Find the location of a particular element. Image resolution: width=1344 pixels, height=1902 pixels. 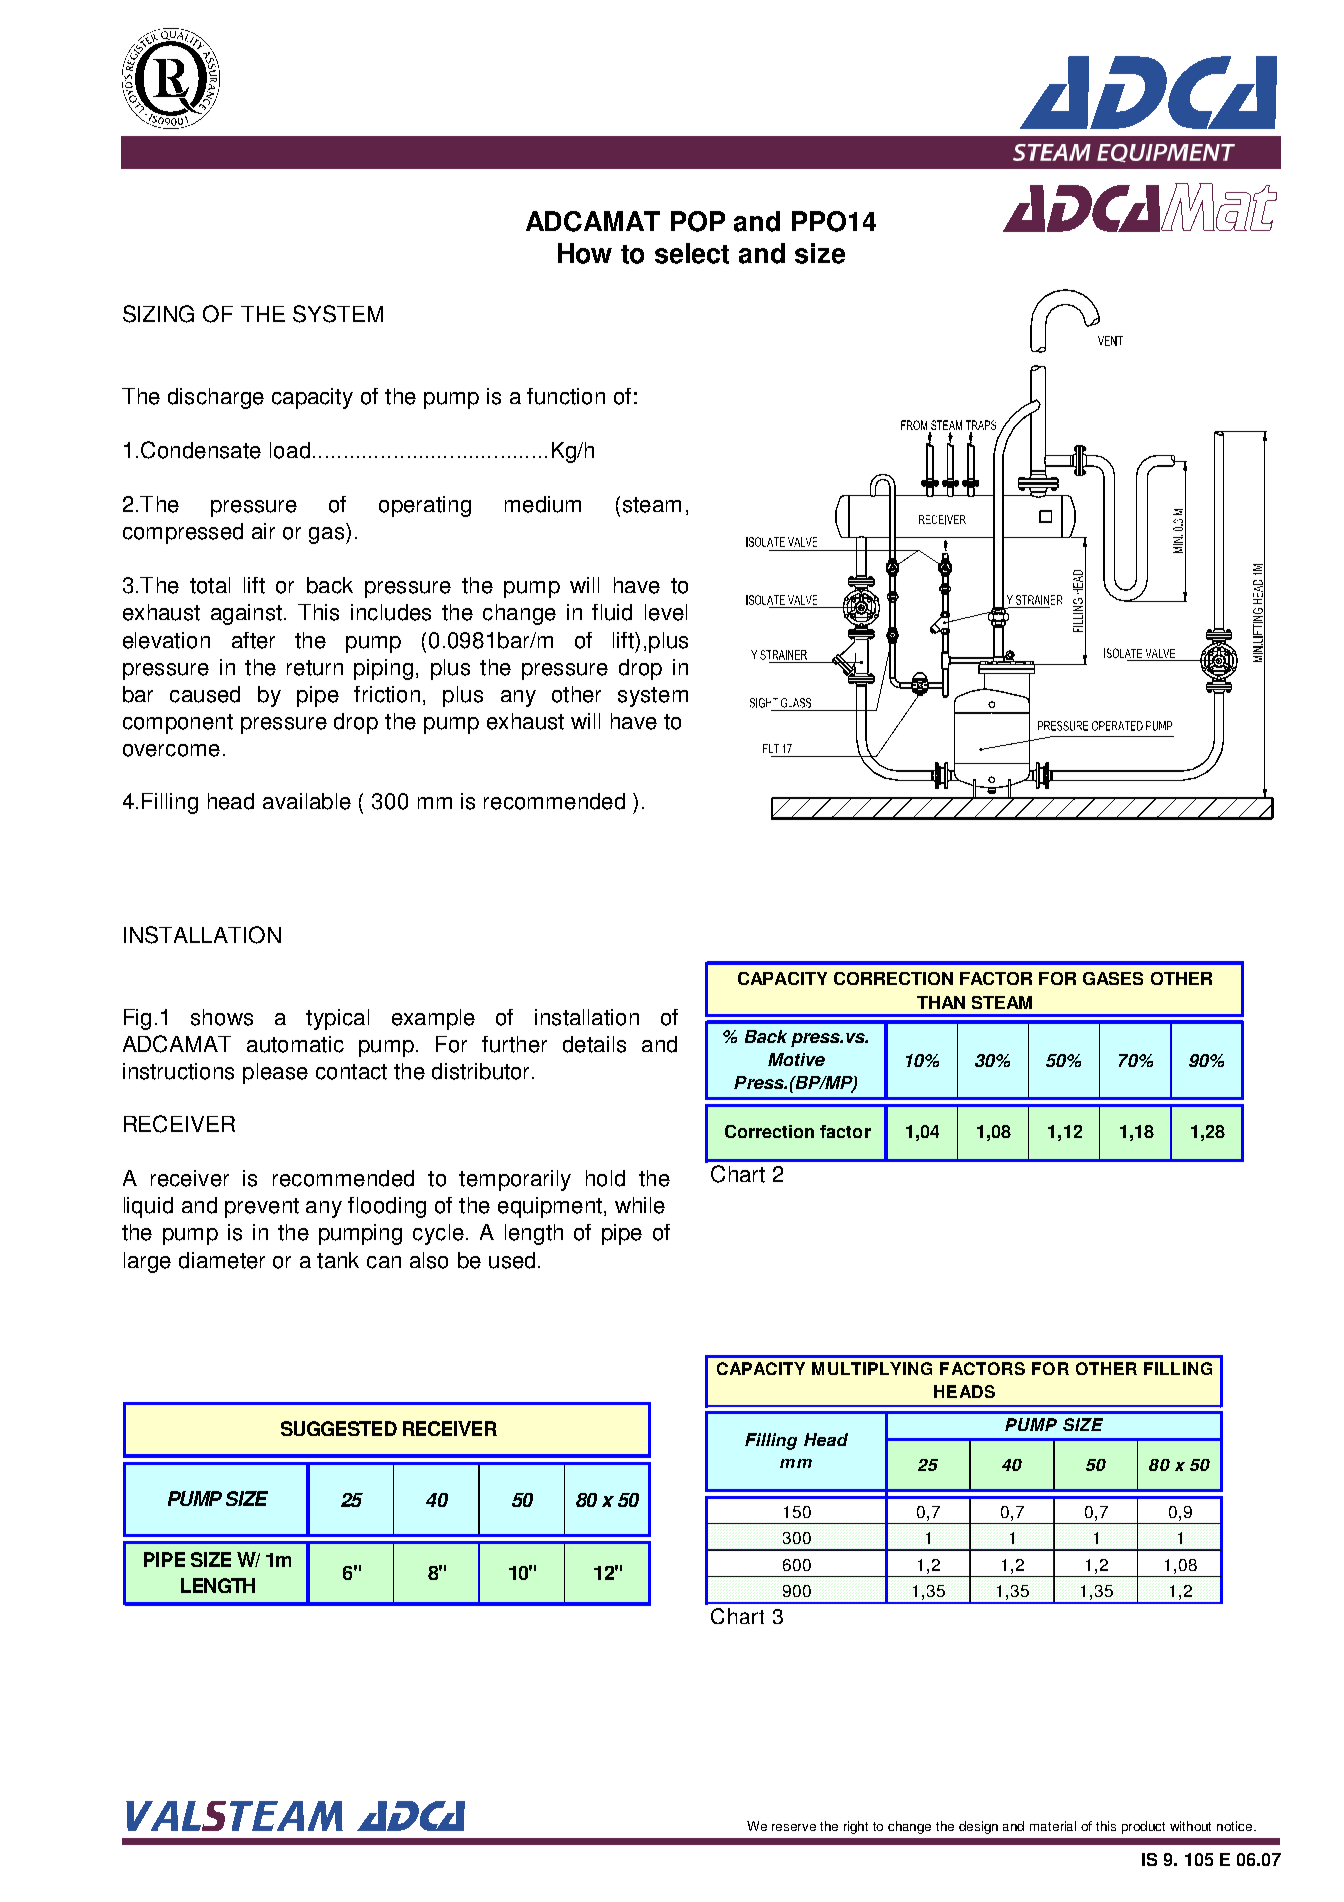

SUGGESTED is located at coordinates (339, 1428).
